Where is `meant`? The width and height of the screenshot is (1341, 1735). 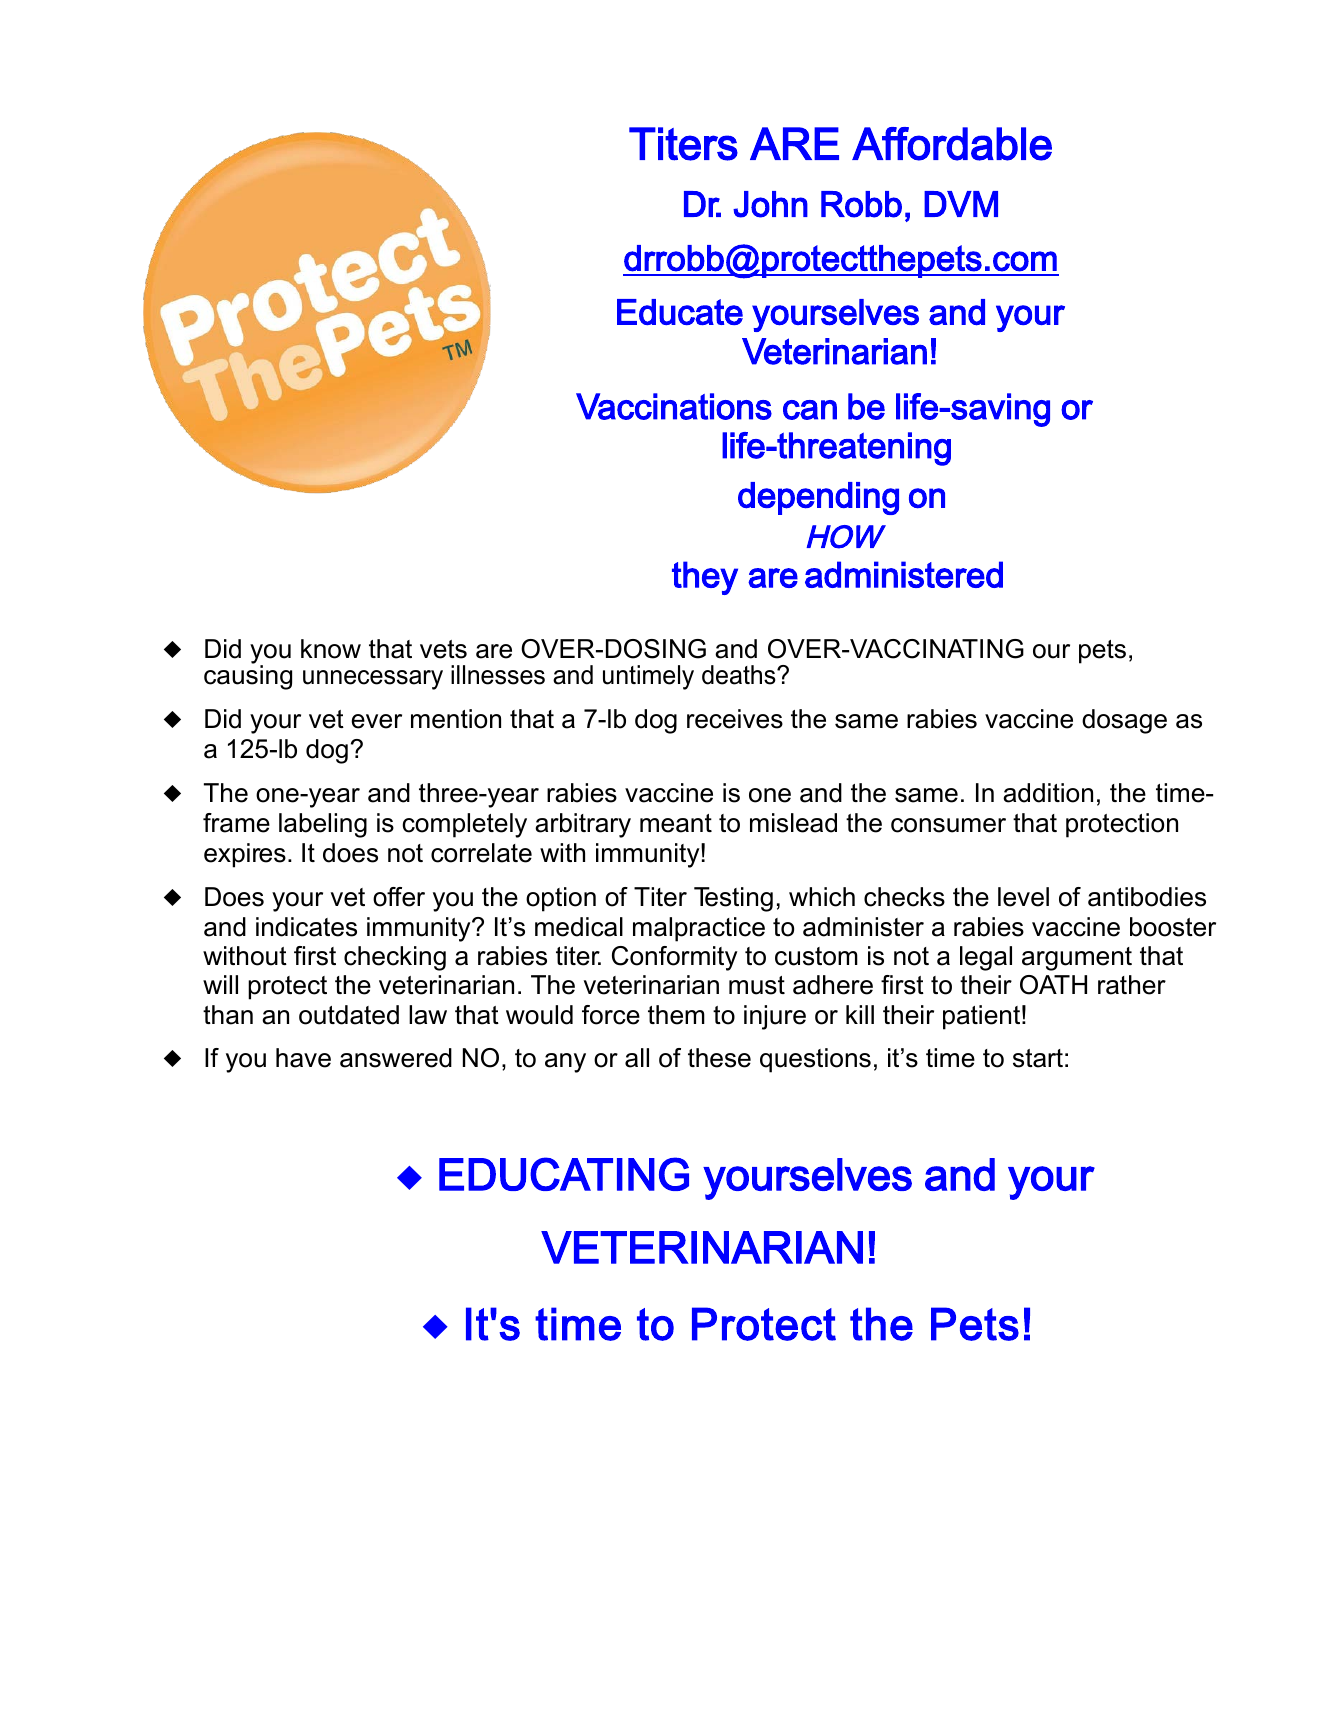
meant is located at coordinates (676, 823).
